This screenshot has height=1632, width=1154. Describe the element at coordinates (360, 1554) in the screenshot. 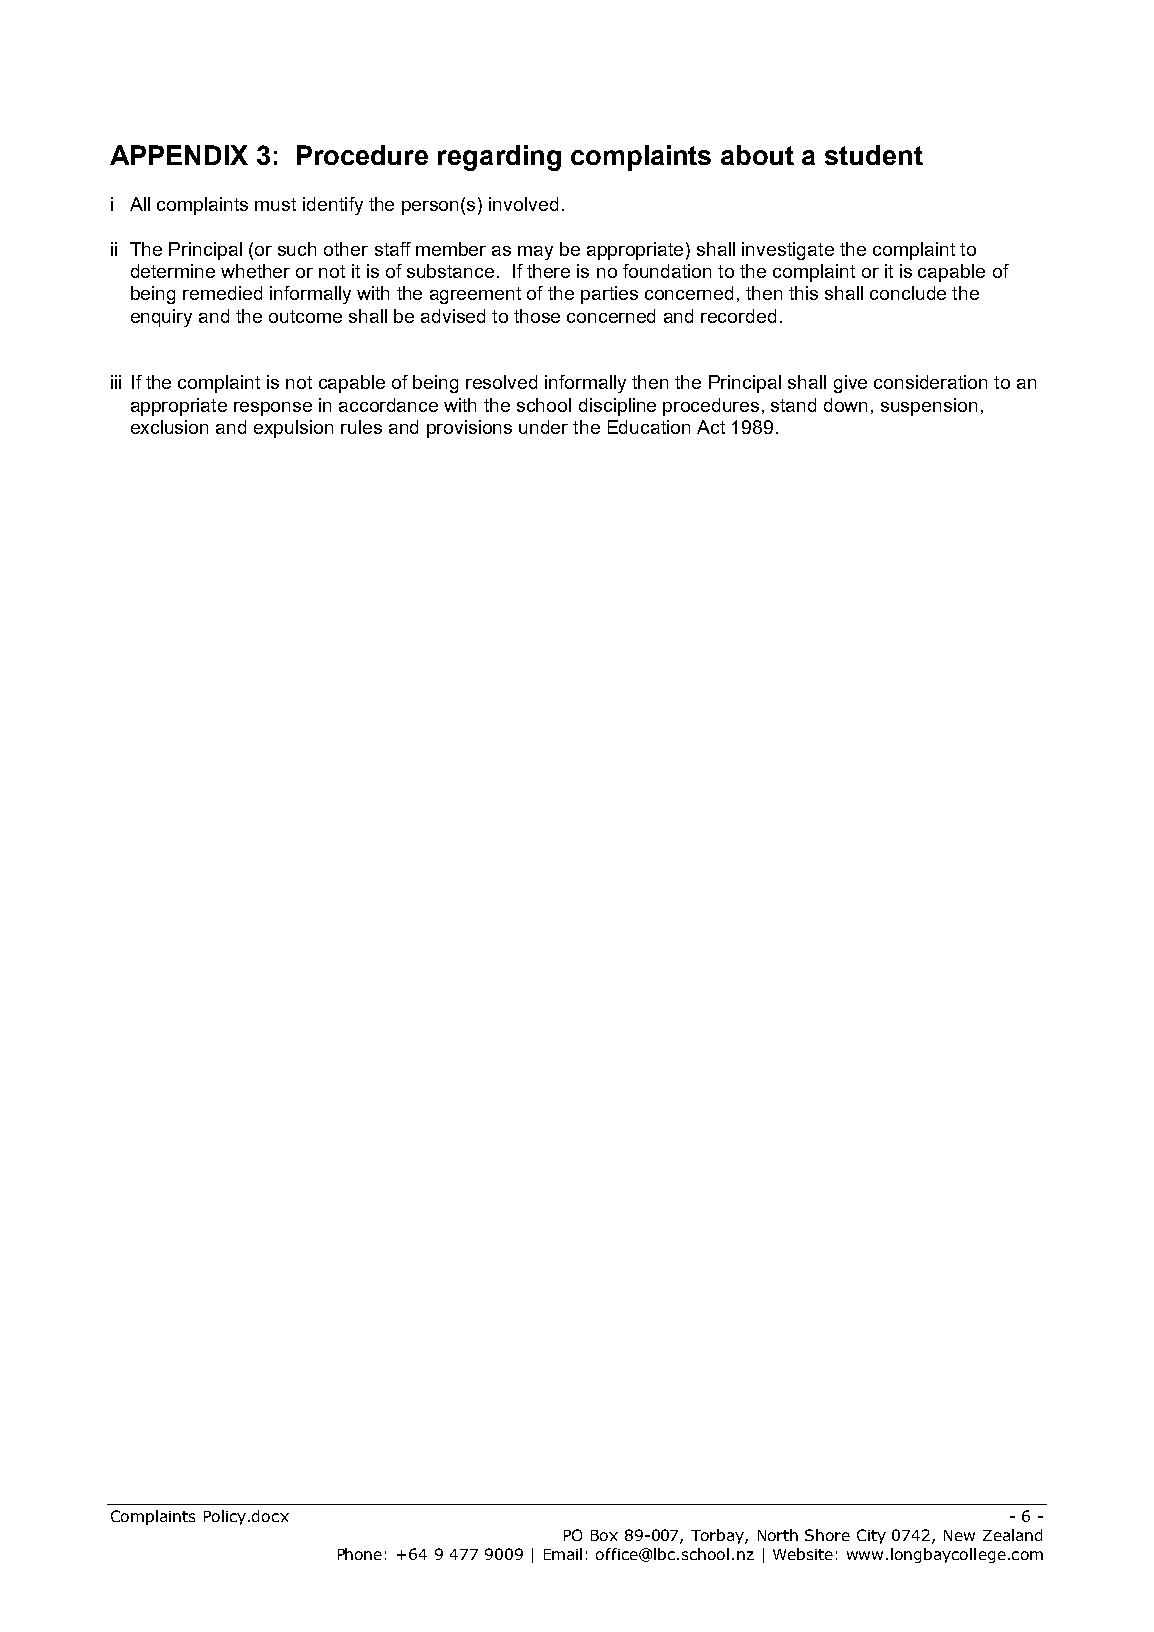

I see `Phone` at that location.
